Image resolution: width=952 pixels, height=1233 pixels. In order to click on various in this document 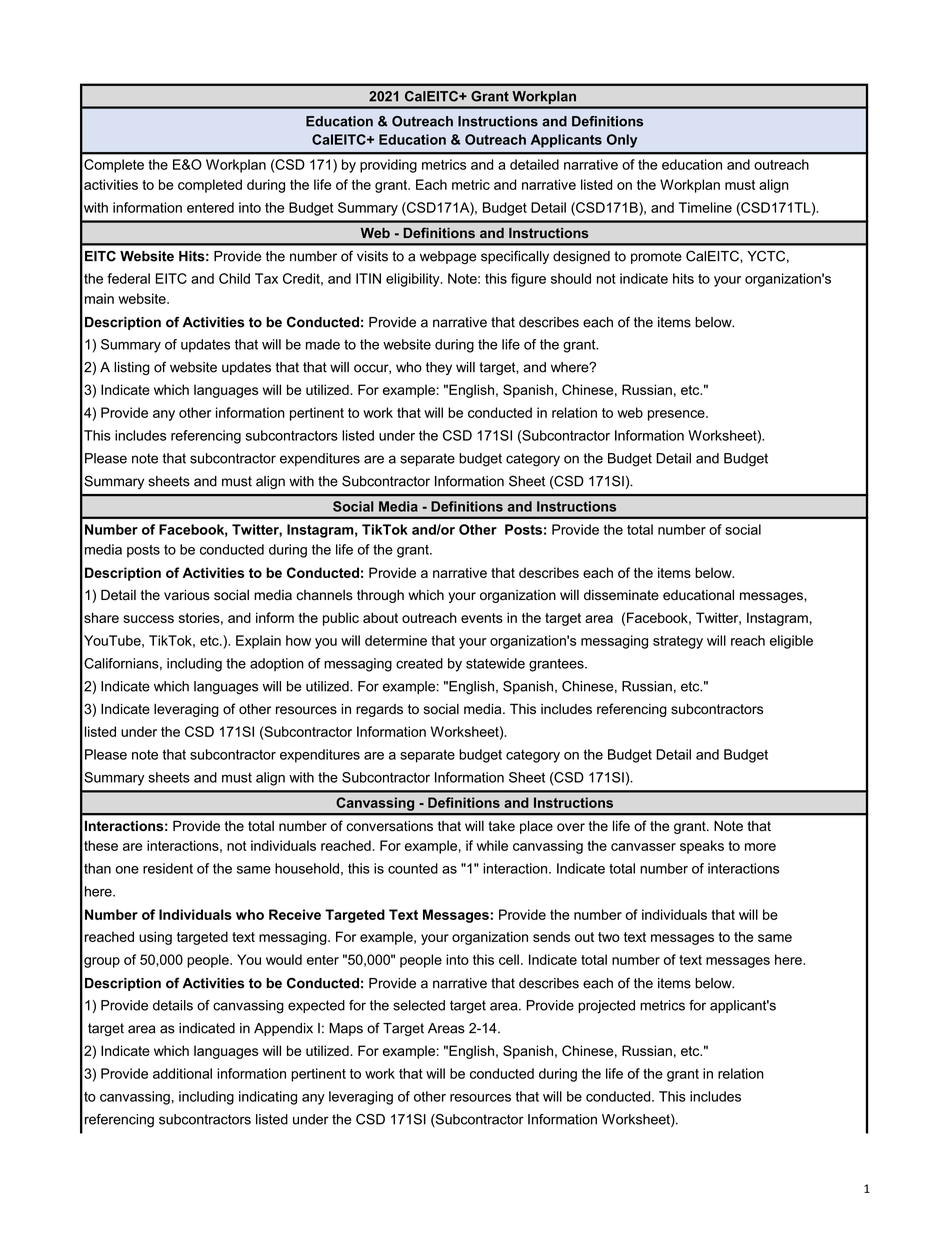, I will do `click(187, 595)`.
